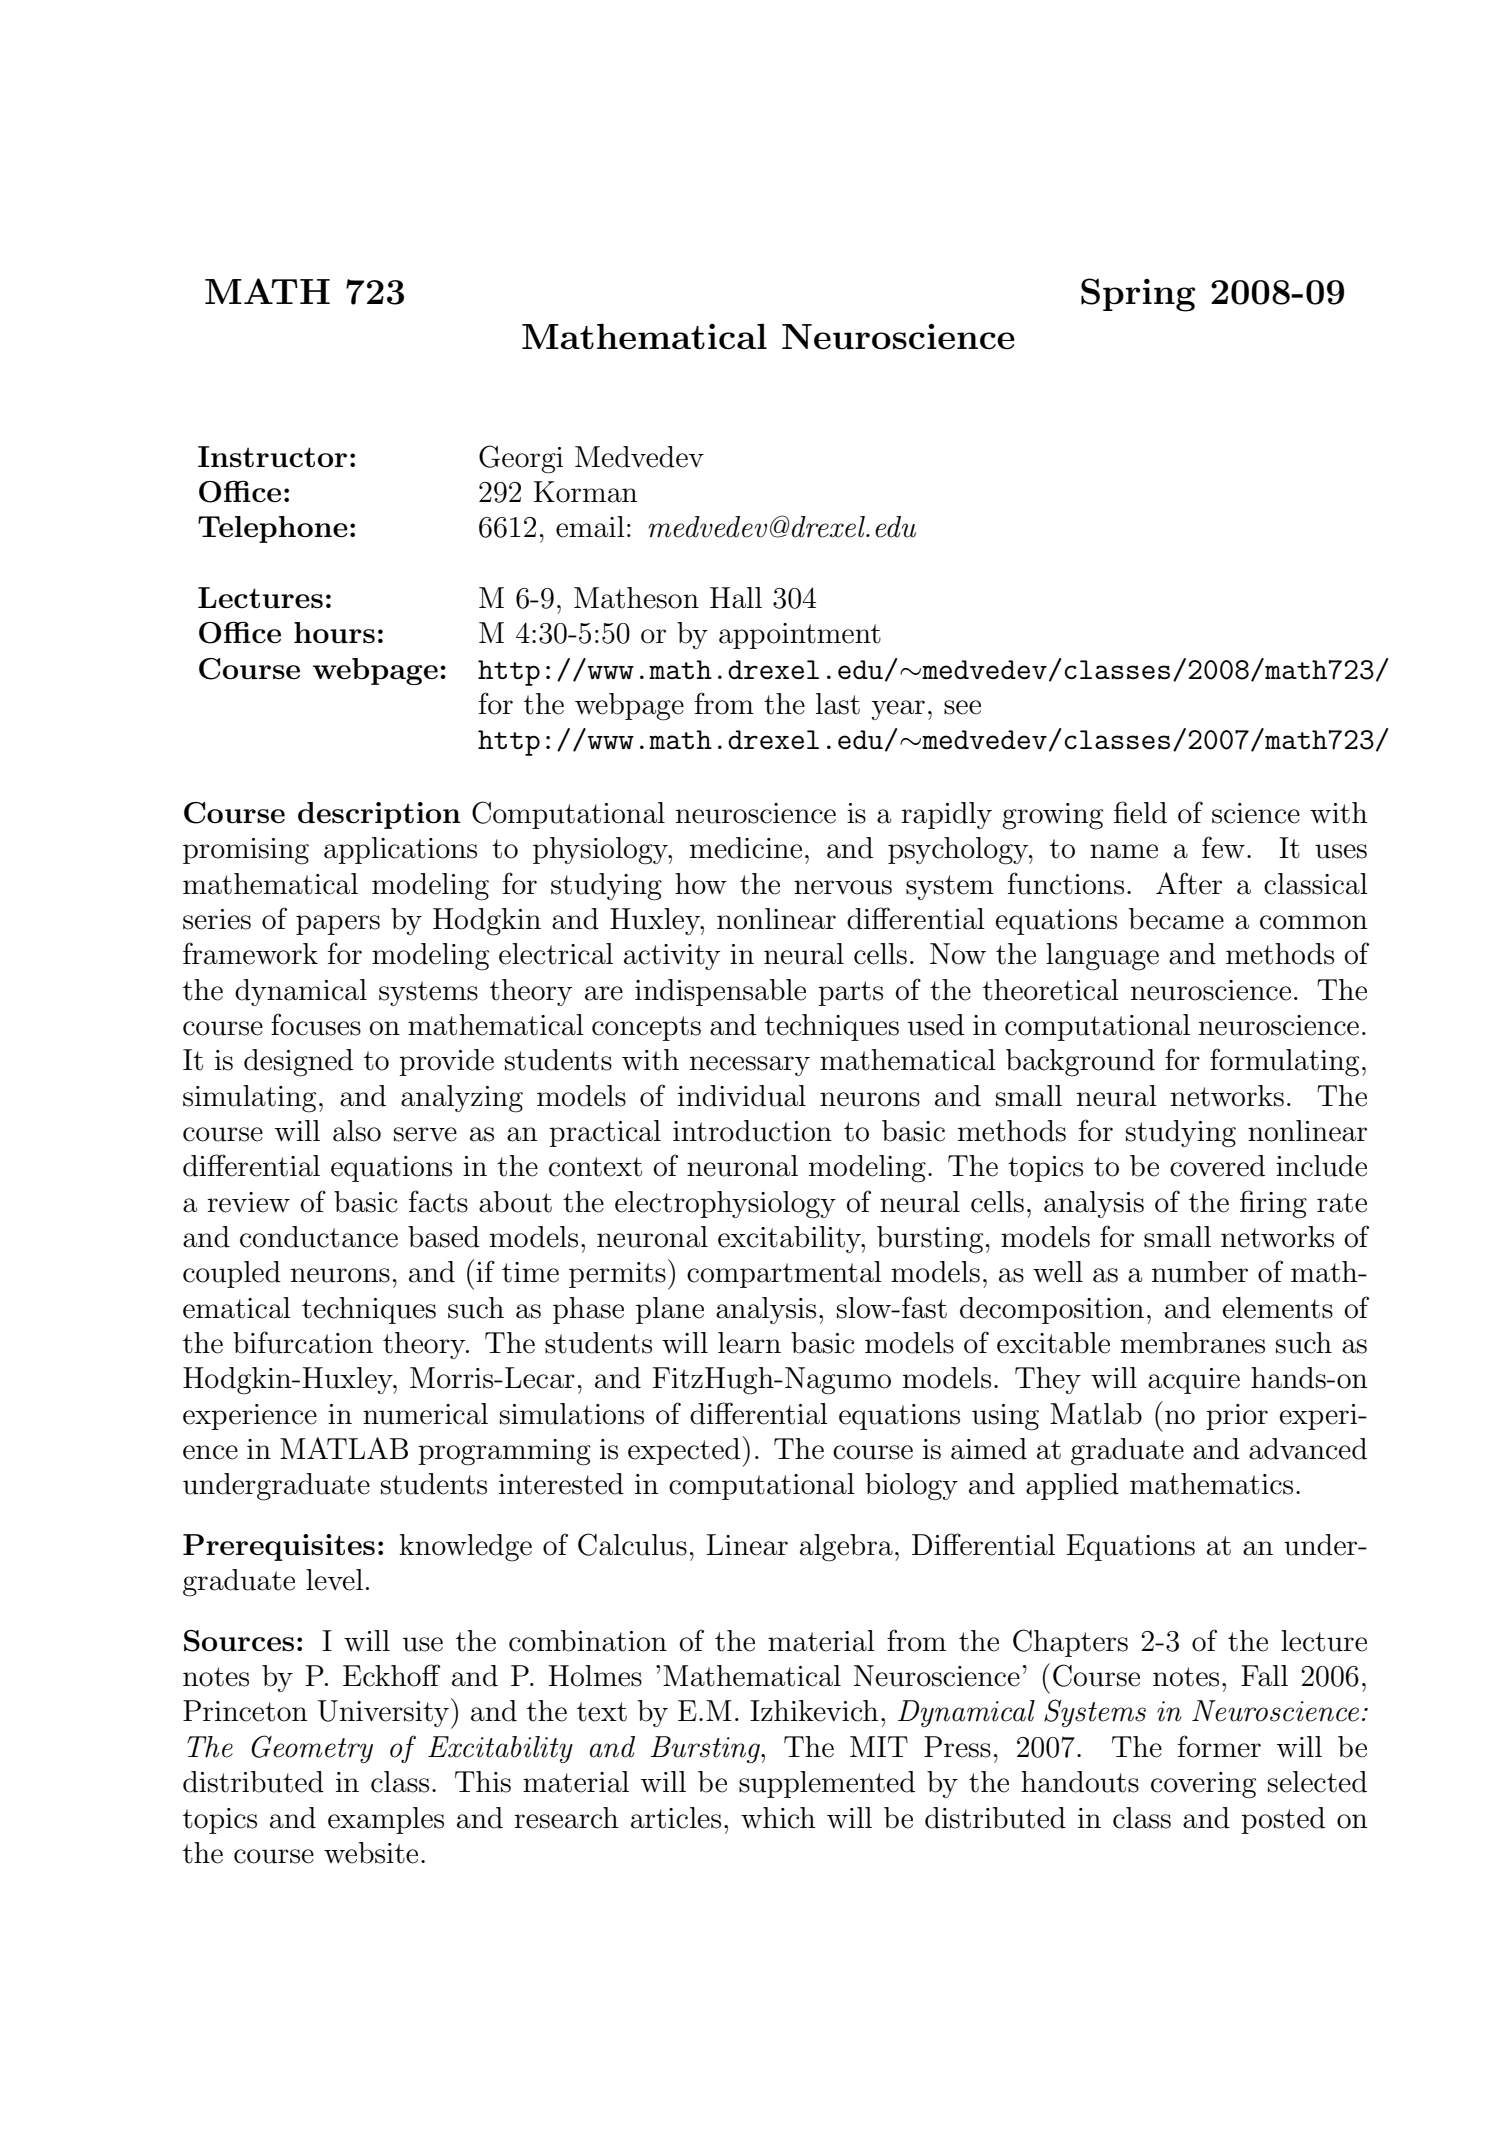  What do you see at coordinates (1203, 1785) in the page?
I see `covering` at bounding box center [1203, 1785].
